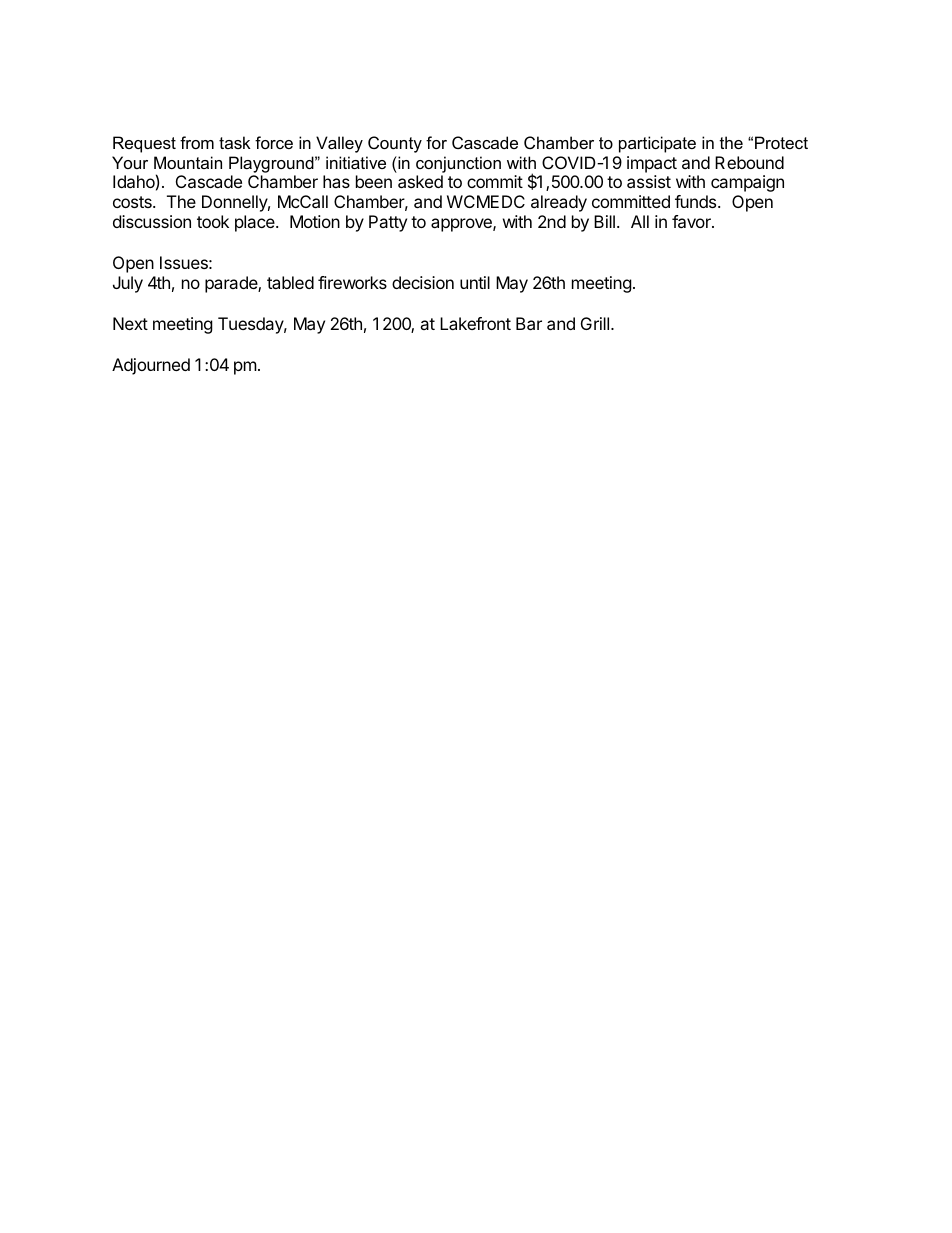  I want to click on until, so click(475, 282).
